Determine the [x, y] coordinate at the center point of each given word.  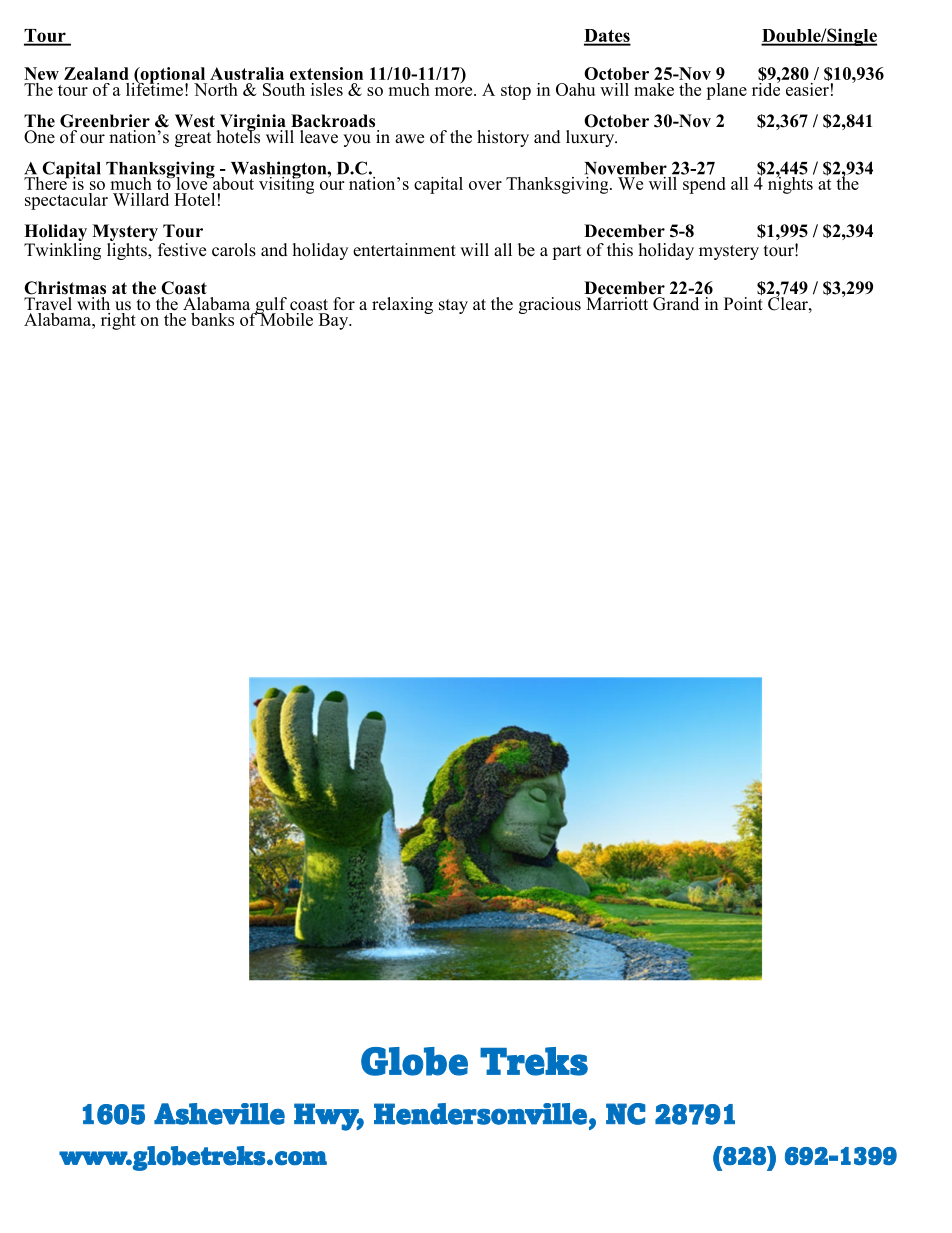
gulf [271, 306]
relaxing [402, 305]
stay [453, 306]
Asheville [219, 1114]
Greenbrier [105, 121]
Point [743, 302]
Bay [335, 321]
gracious [550, 305]
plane [726, 91]
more [455, 91]
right [118, 320]
